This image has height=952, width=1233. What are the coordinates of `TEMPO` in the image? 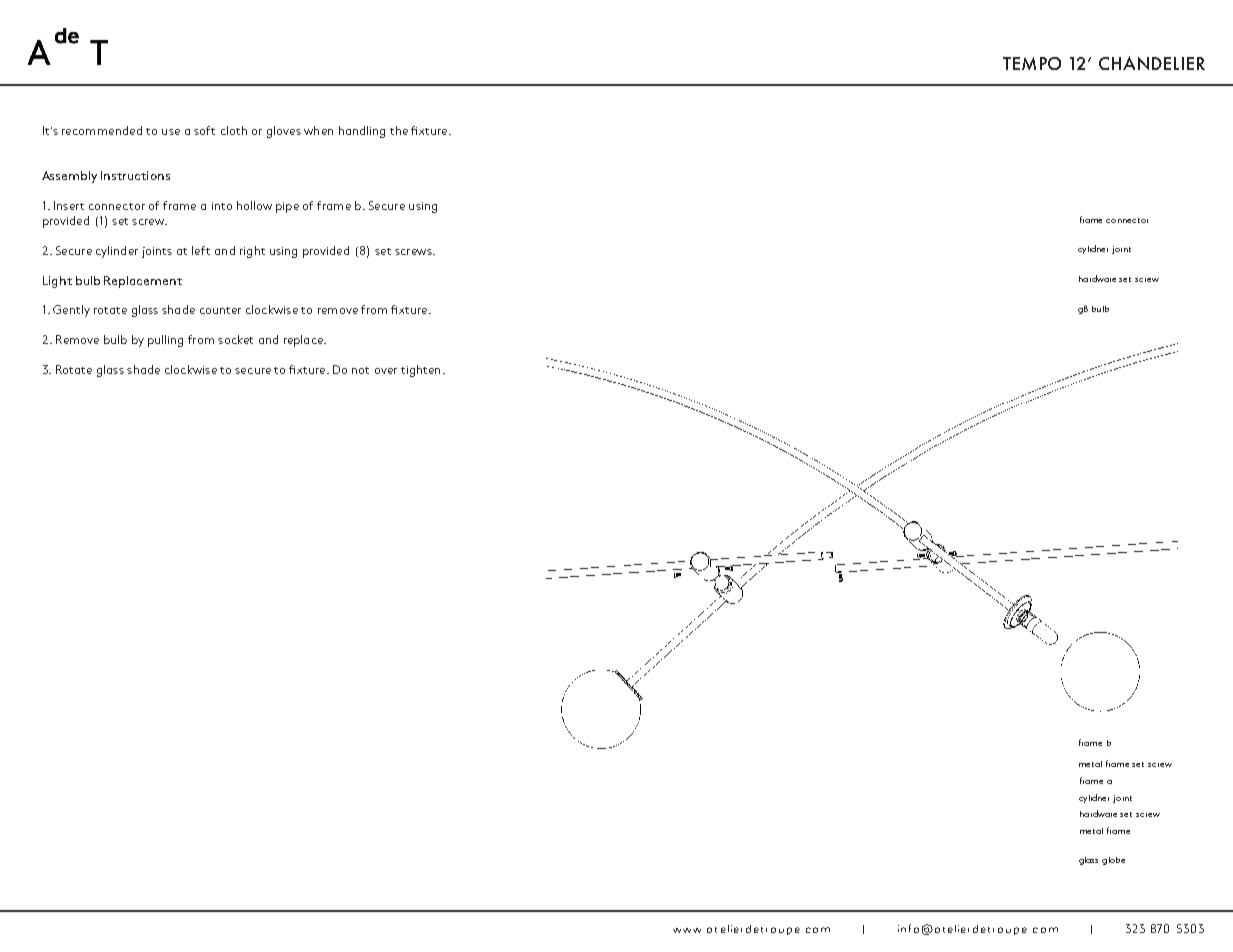 It's located at (1032, 63).
